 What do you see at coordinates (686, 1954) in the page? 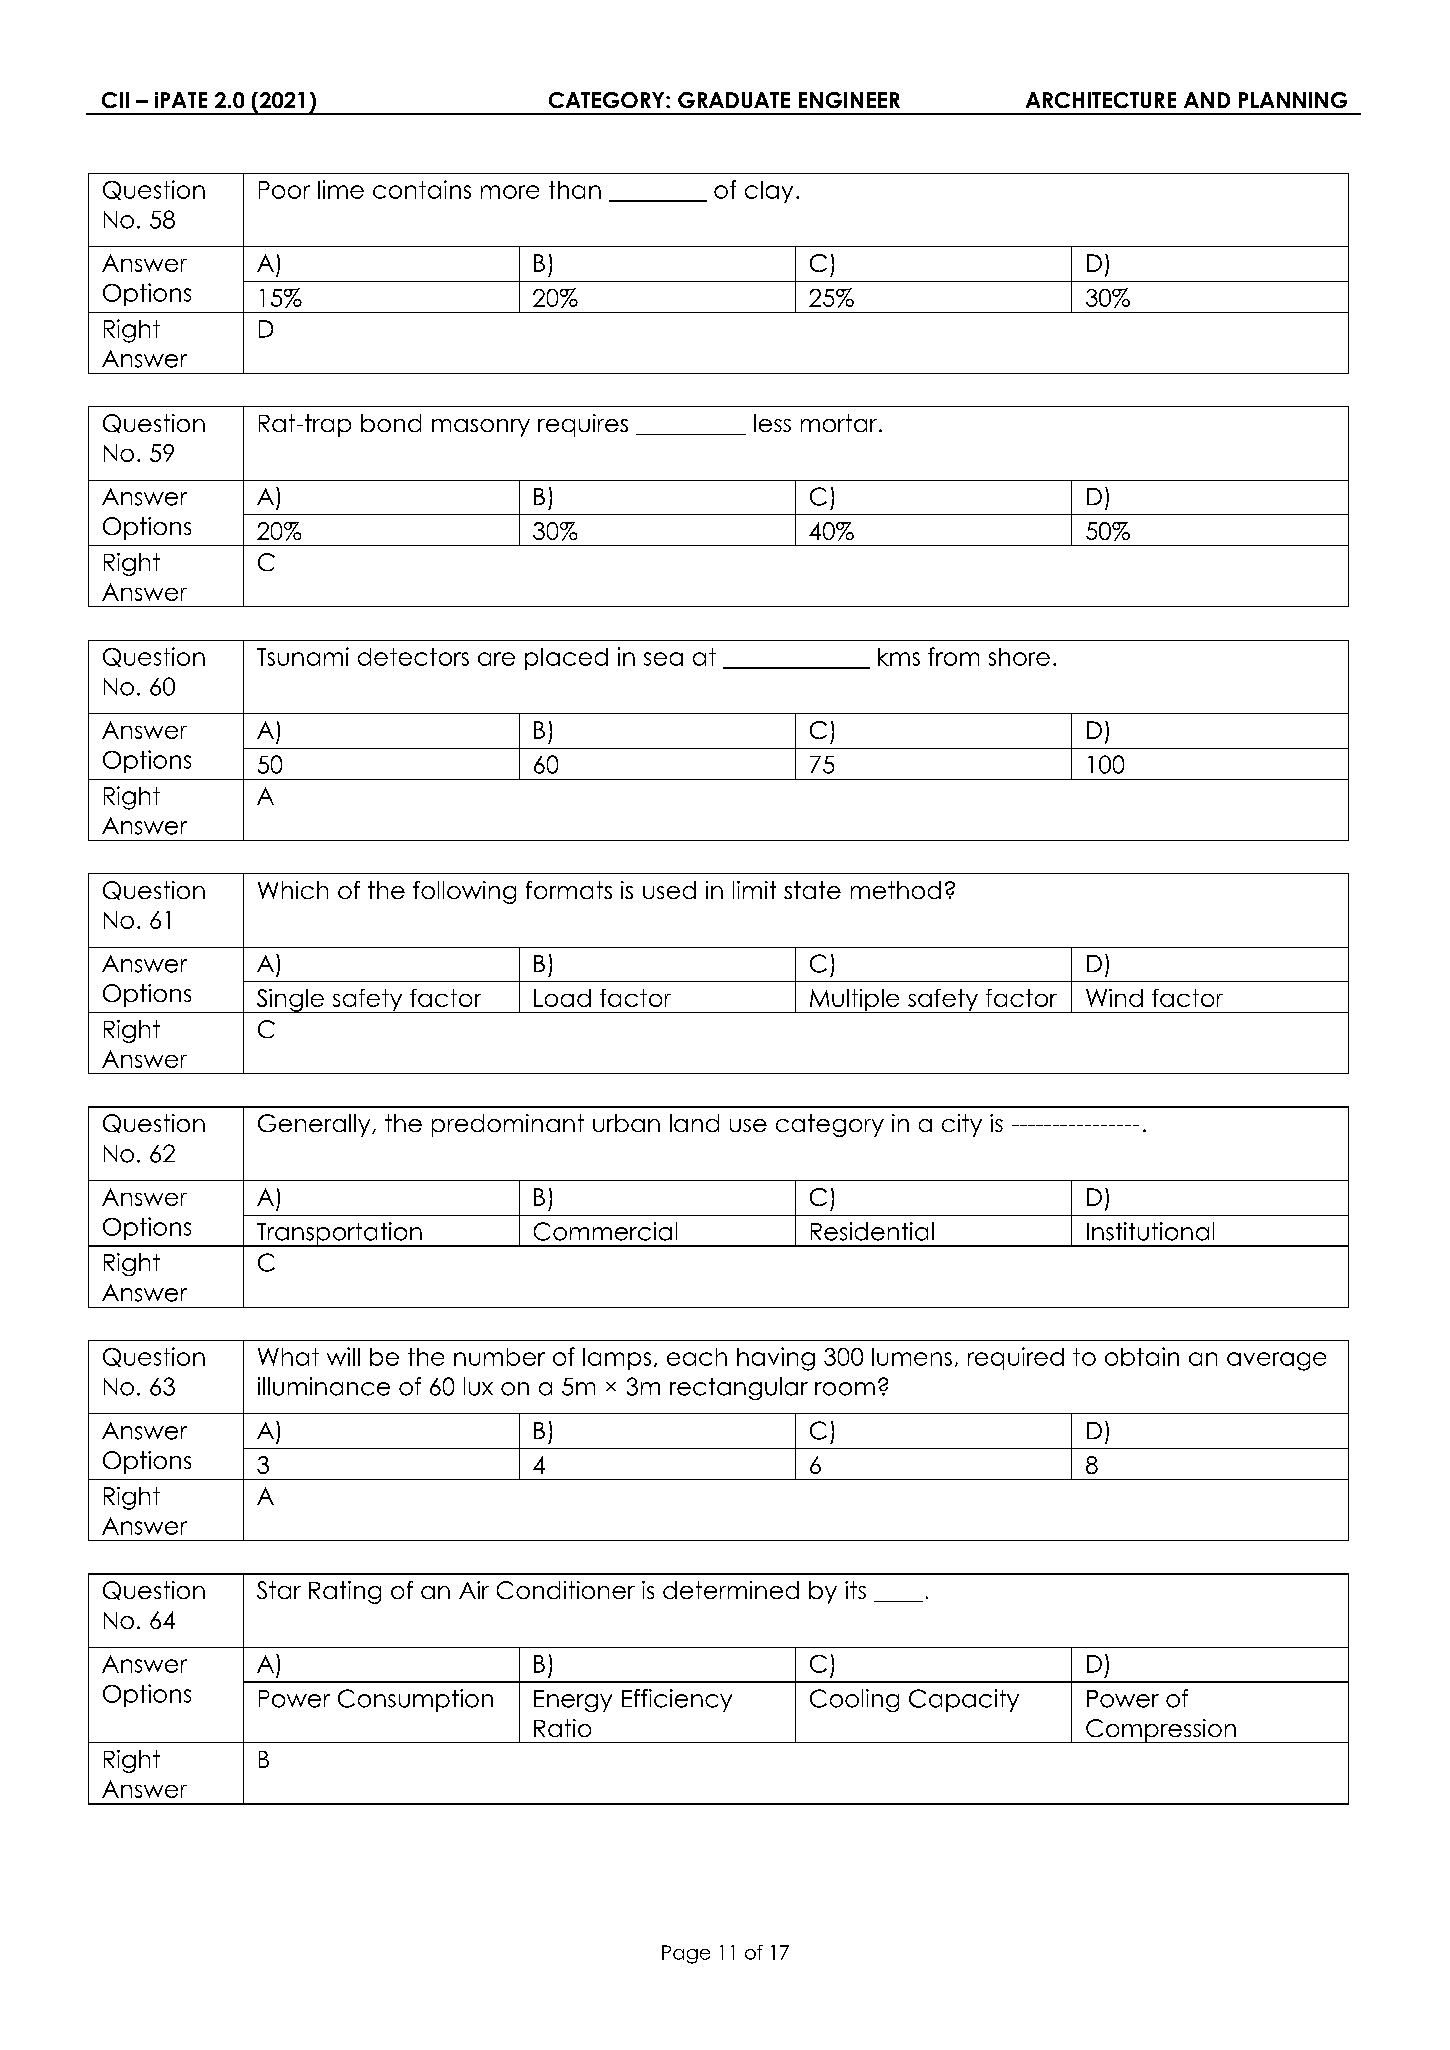
I see `Page` at bounding box center [686, 1954].
